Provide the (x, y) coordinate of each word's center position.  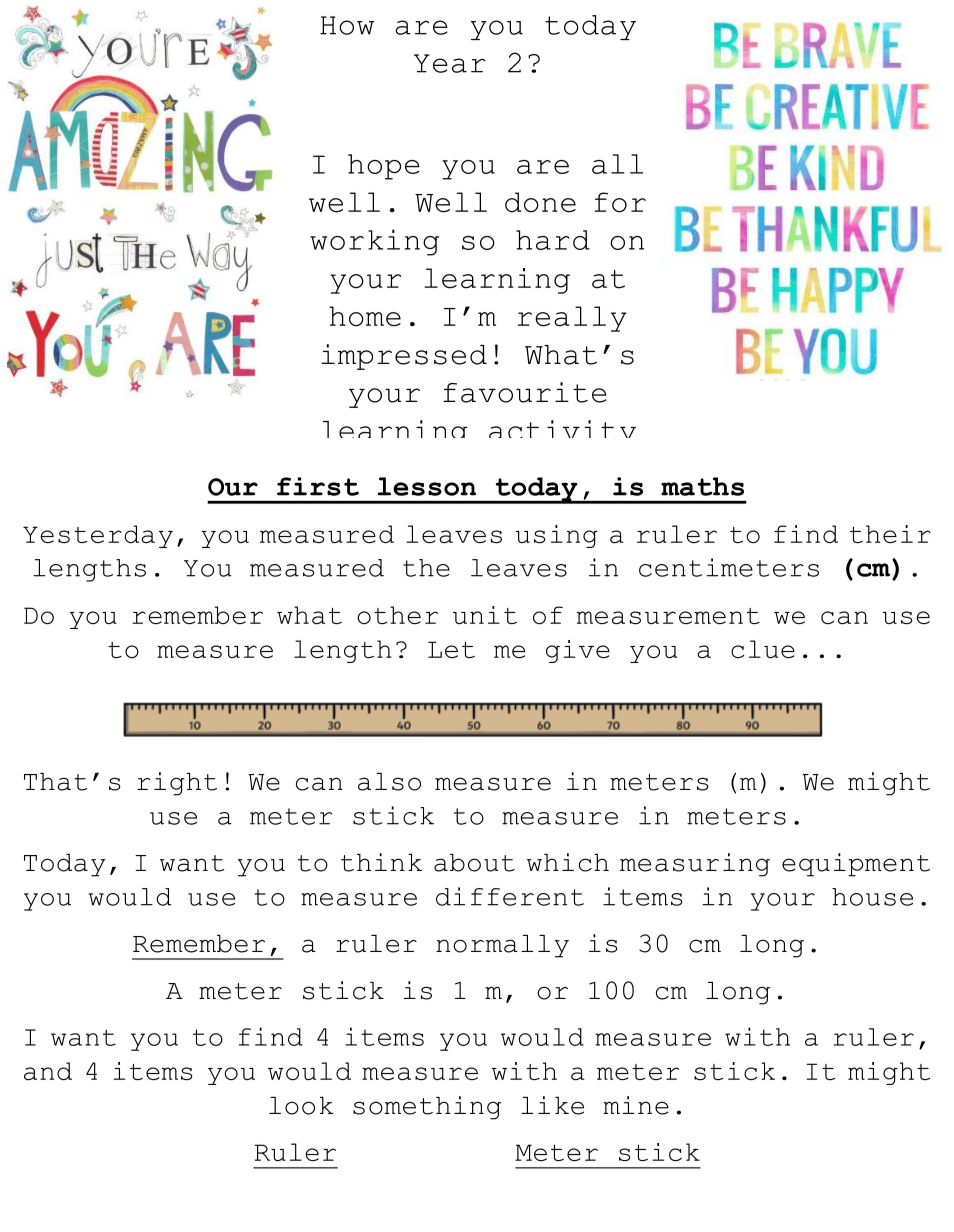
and (48, 1071)
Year (450, 63)
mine (636, 1105)
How (347, 25)
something (427, 1108)
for (620, 202)
